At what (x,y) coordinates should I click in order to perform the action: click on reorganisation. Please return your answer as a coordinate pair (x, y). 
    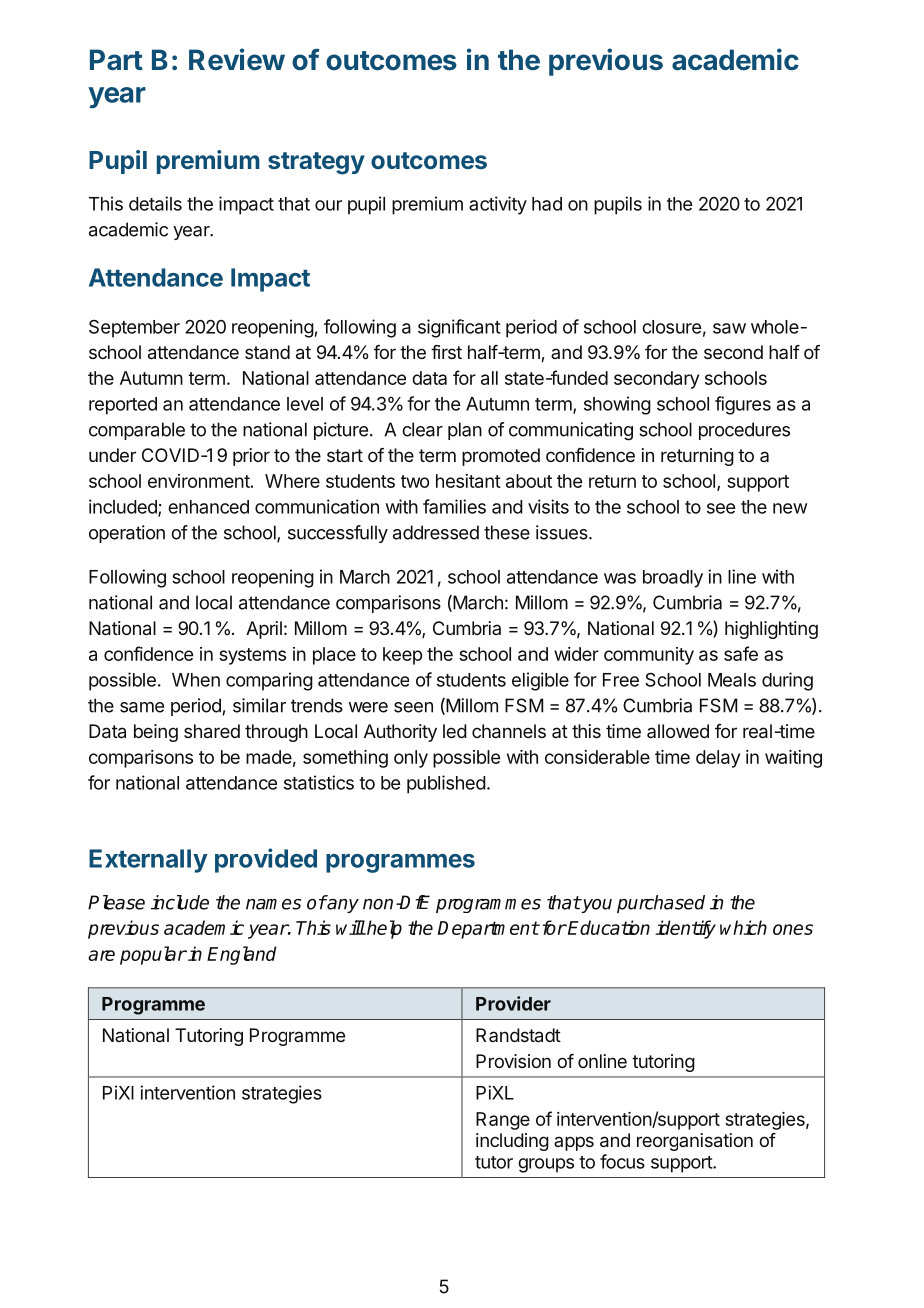
    Looking at the image, I should click on (695, 1142).
